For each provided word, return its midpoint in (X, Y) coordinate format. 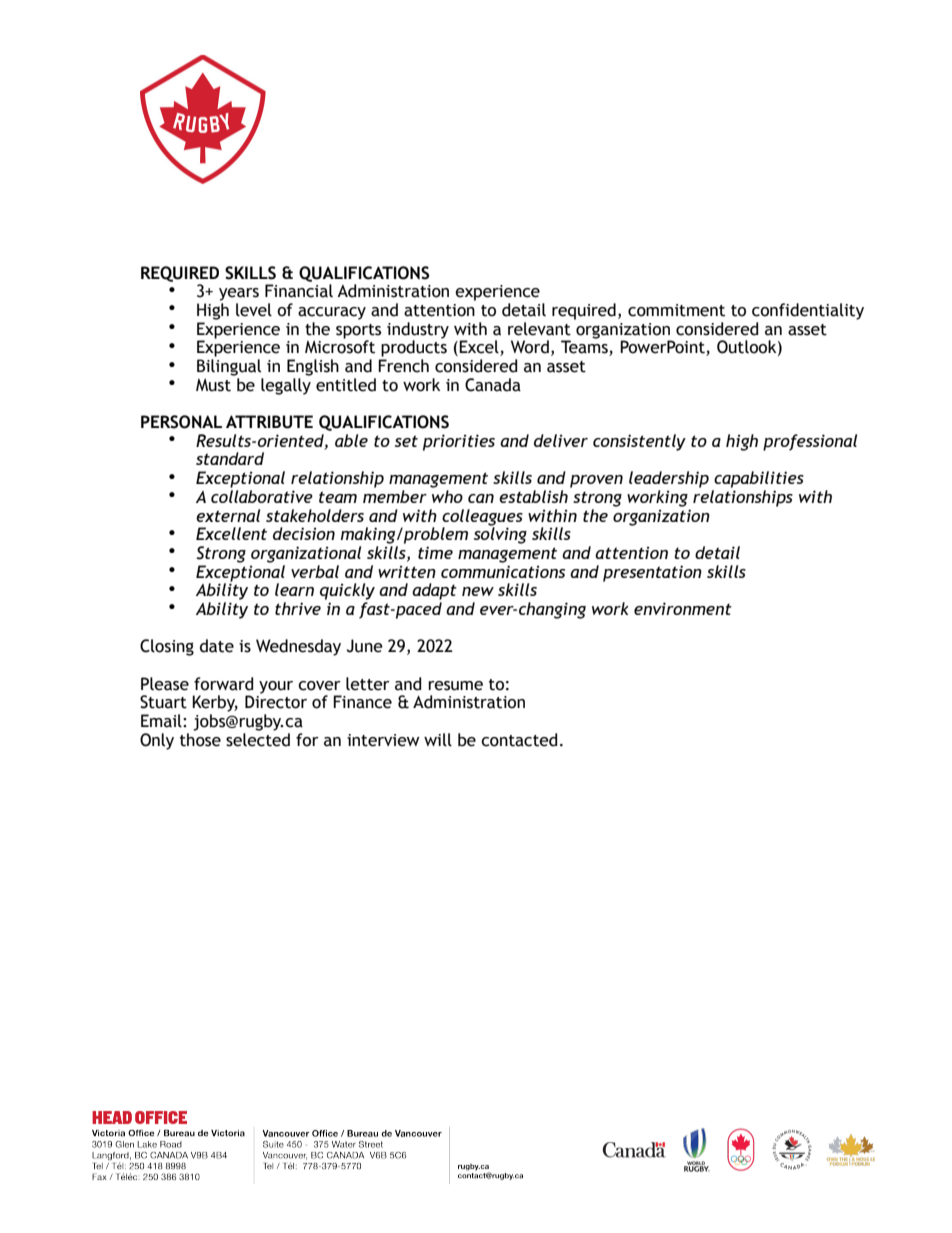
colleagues (482, 517)
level (254, 310)
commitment (676, 310)
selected (258, 740)
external (228, 515)
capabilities (759, 479)
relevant (539, 329)
